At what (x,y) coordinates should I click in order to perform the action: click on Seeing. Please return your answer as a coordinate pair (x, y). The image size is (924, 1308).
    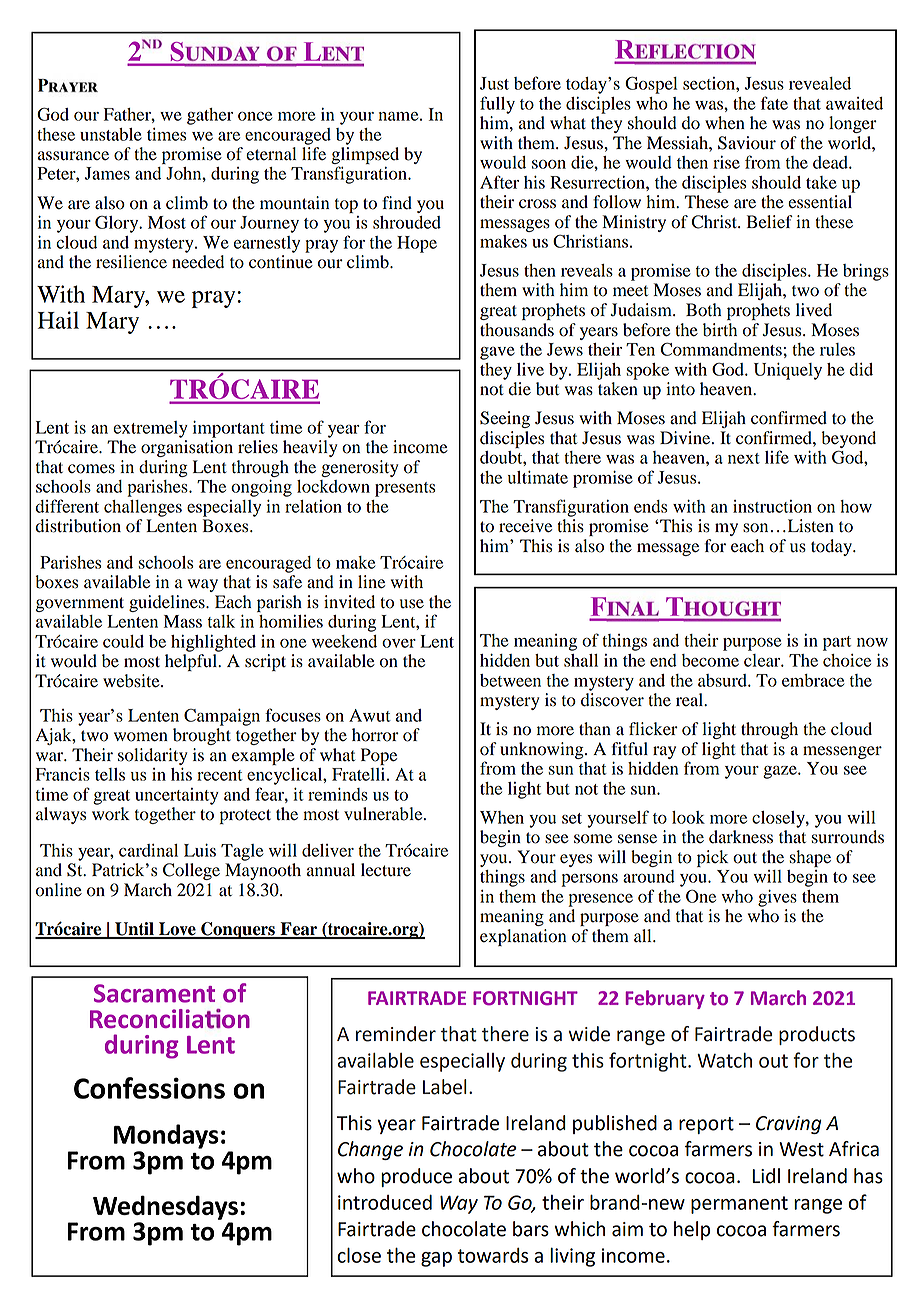
    Looking at the image, I should click on (505, 419).
